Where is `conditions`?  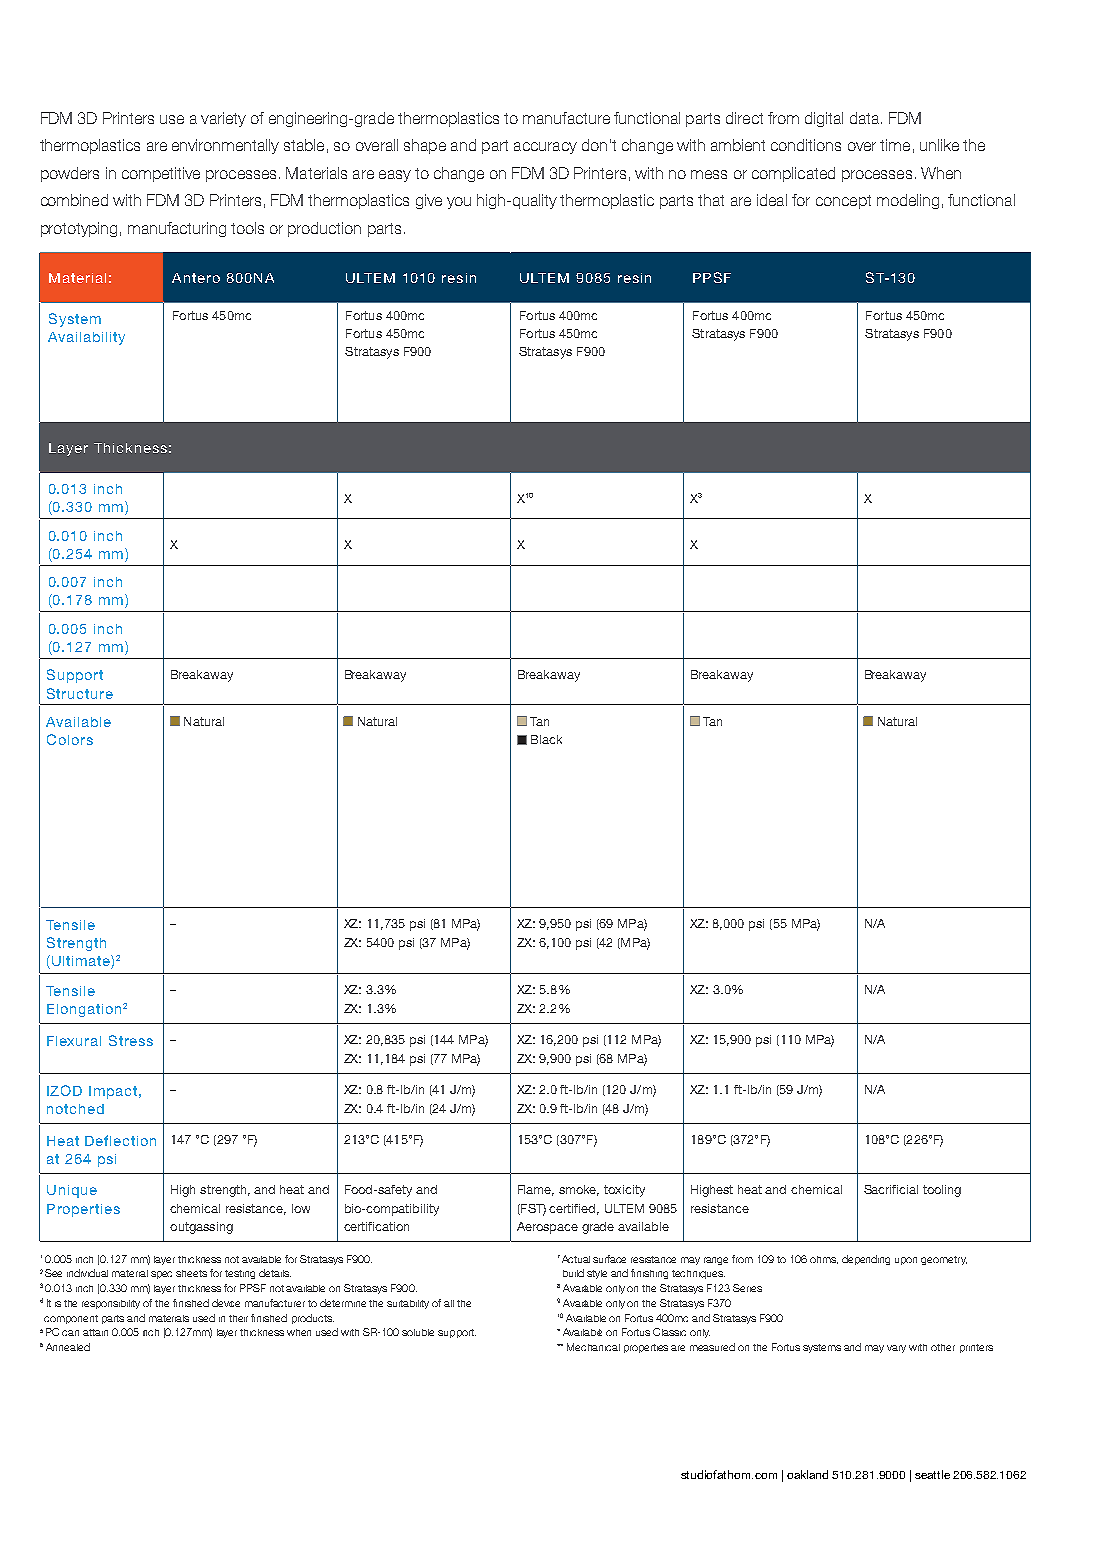 conditions is located at coordinates (806, 145).
